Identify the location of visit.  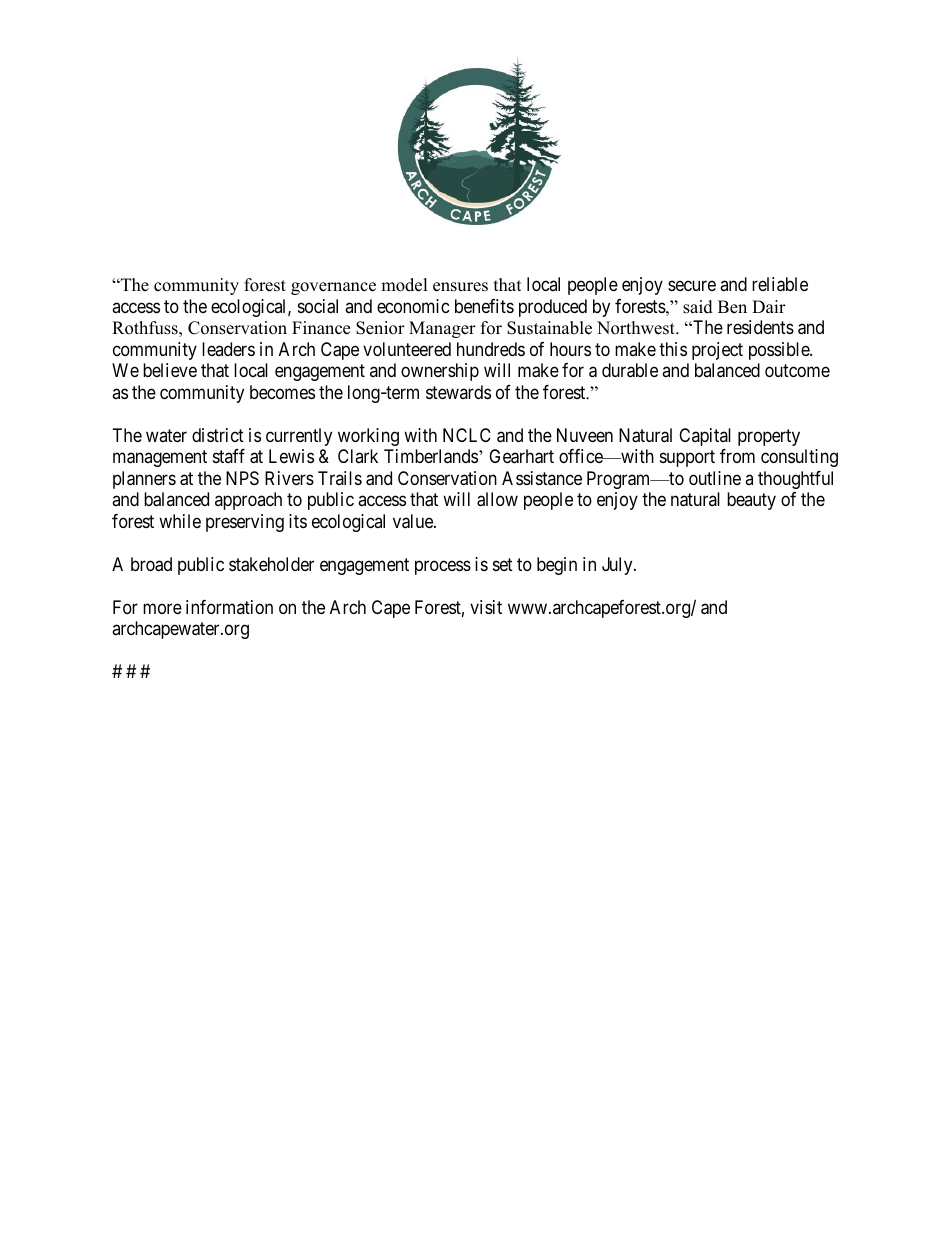
(486, 607).
